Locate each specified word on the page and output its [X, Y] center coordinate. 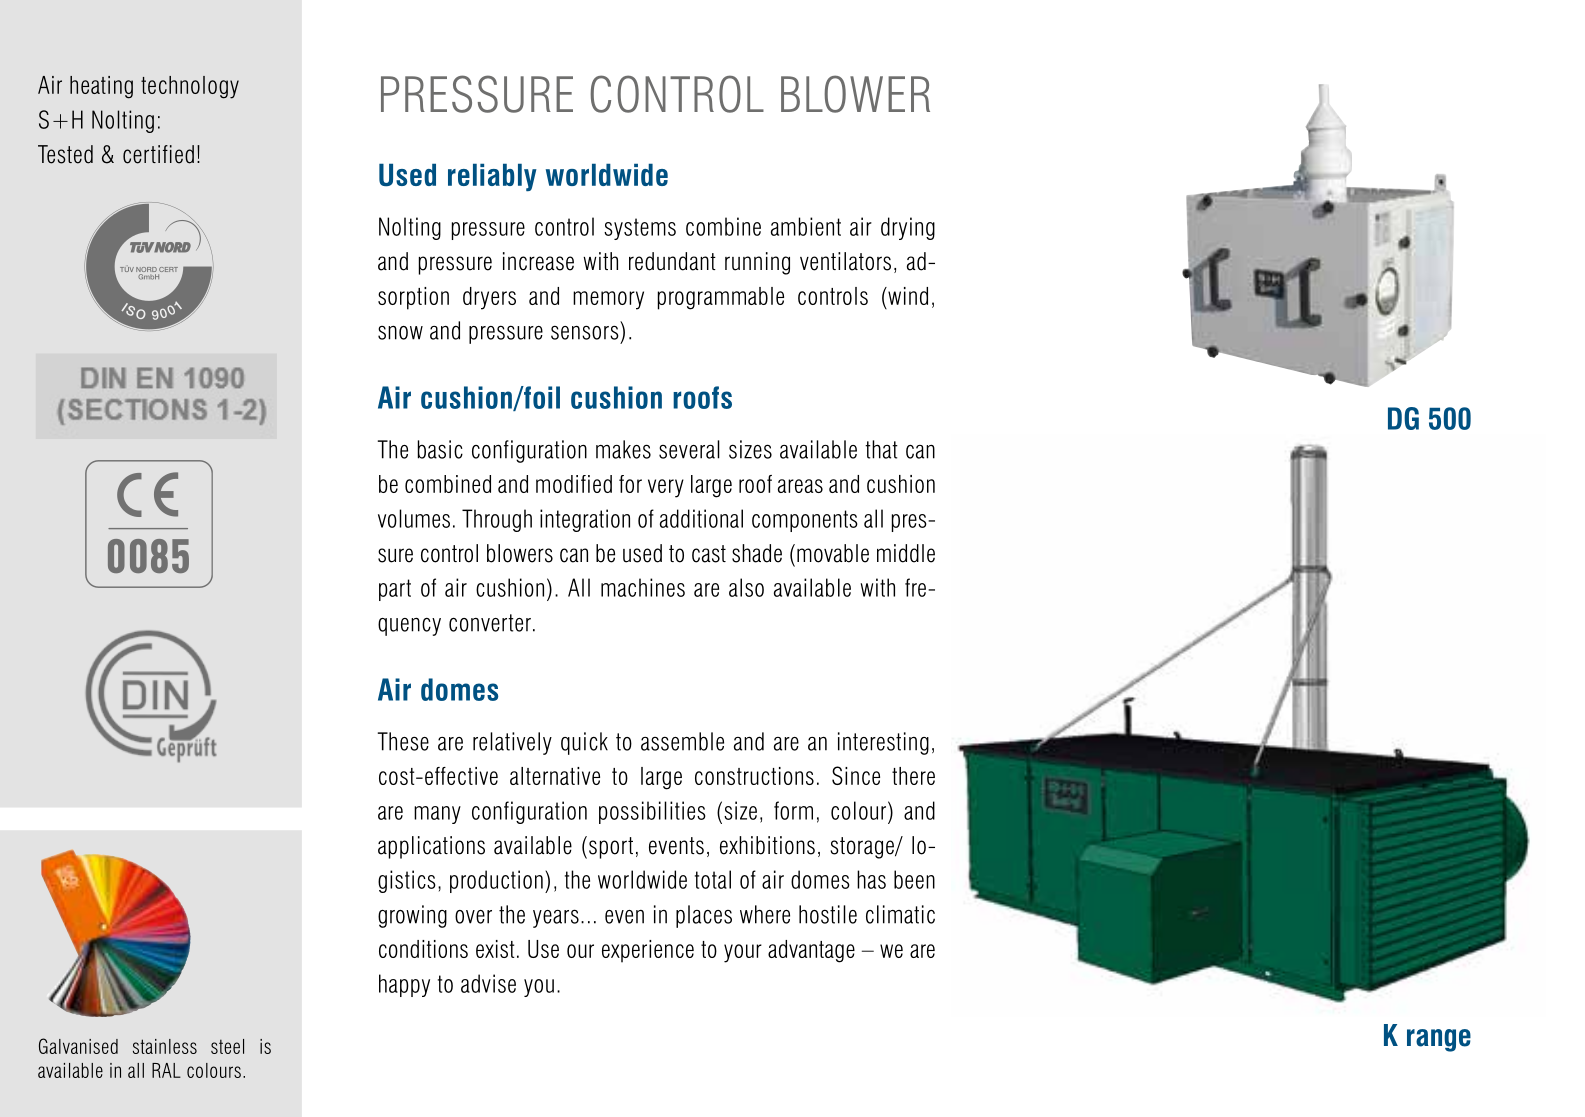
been [914, 879]
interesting [883, 743]
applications [431, 847]
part [395, 590]
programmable [721, 298]
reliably [492, 177]
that [881, 449]
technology [190, 87]
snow [400, 333]
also [746, 587]
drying [908, 228]
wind [907, 296]
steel [227, 1046]
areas [800, 486]
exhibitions [767, 845]
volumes [414, 518]
